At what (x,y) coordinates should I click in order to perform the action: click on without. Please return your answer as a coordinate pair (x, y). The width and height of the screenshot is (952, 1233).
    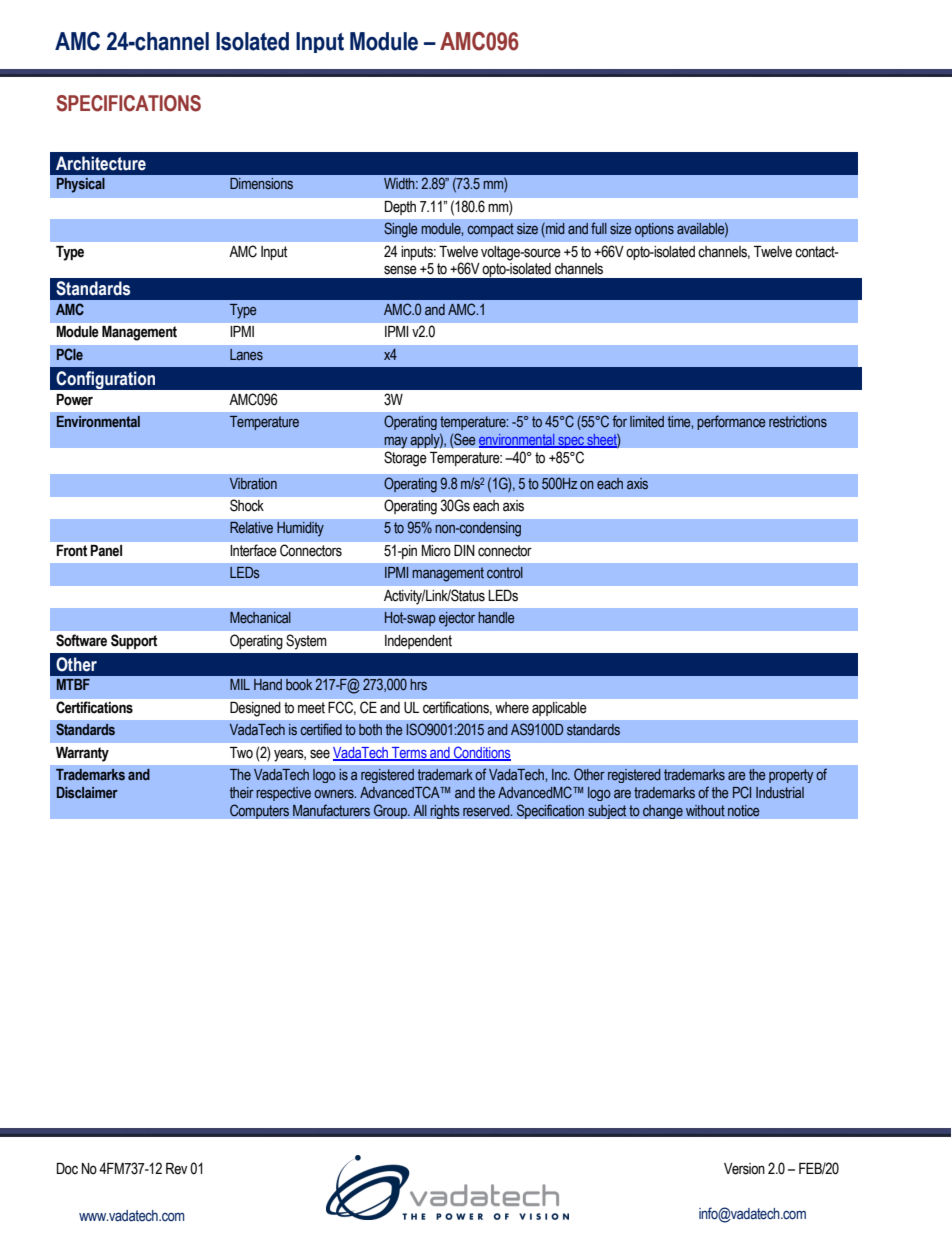
    Looking at the image, I should click on (705, 811).
